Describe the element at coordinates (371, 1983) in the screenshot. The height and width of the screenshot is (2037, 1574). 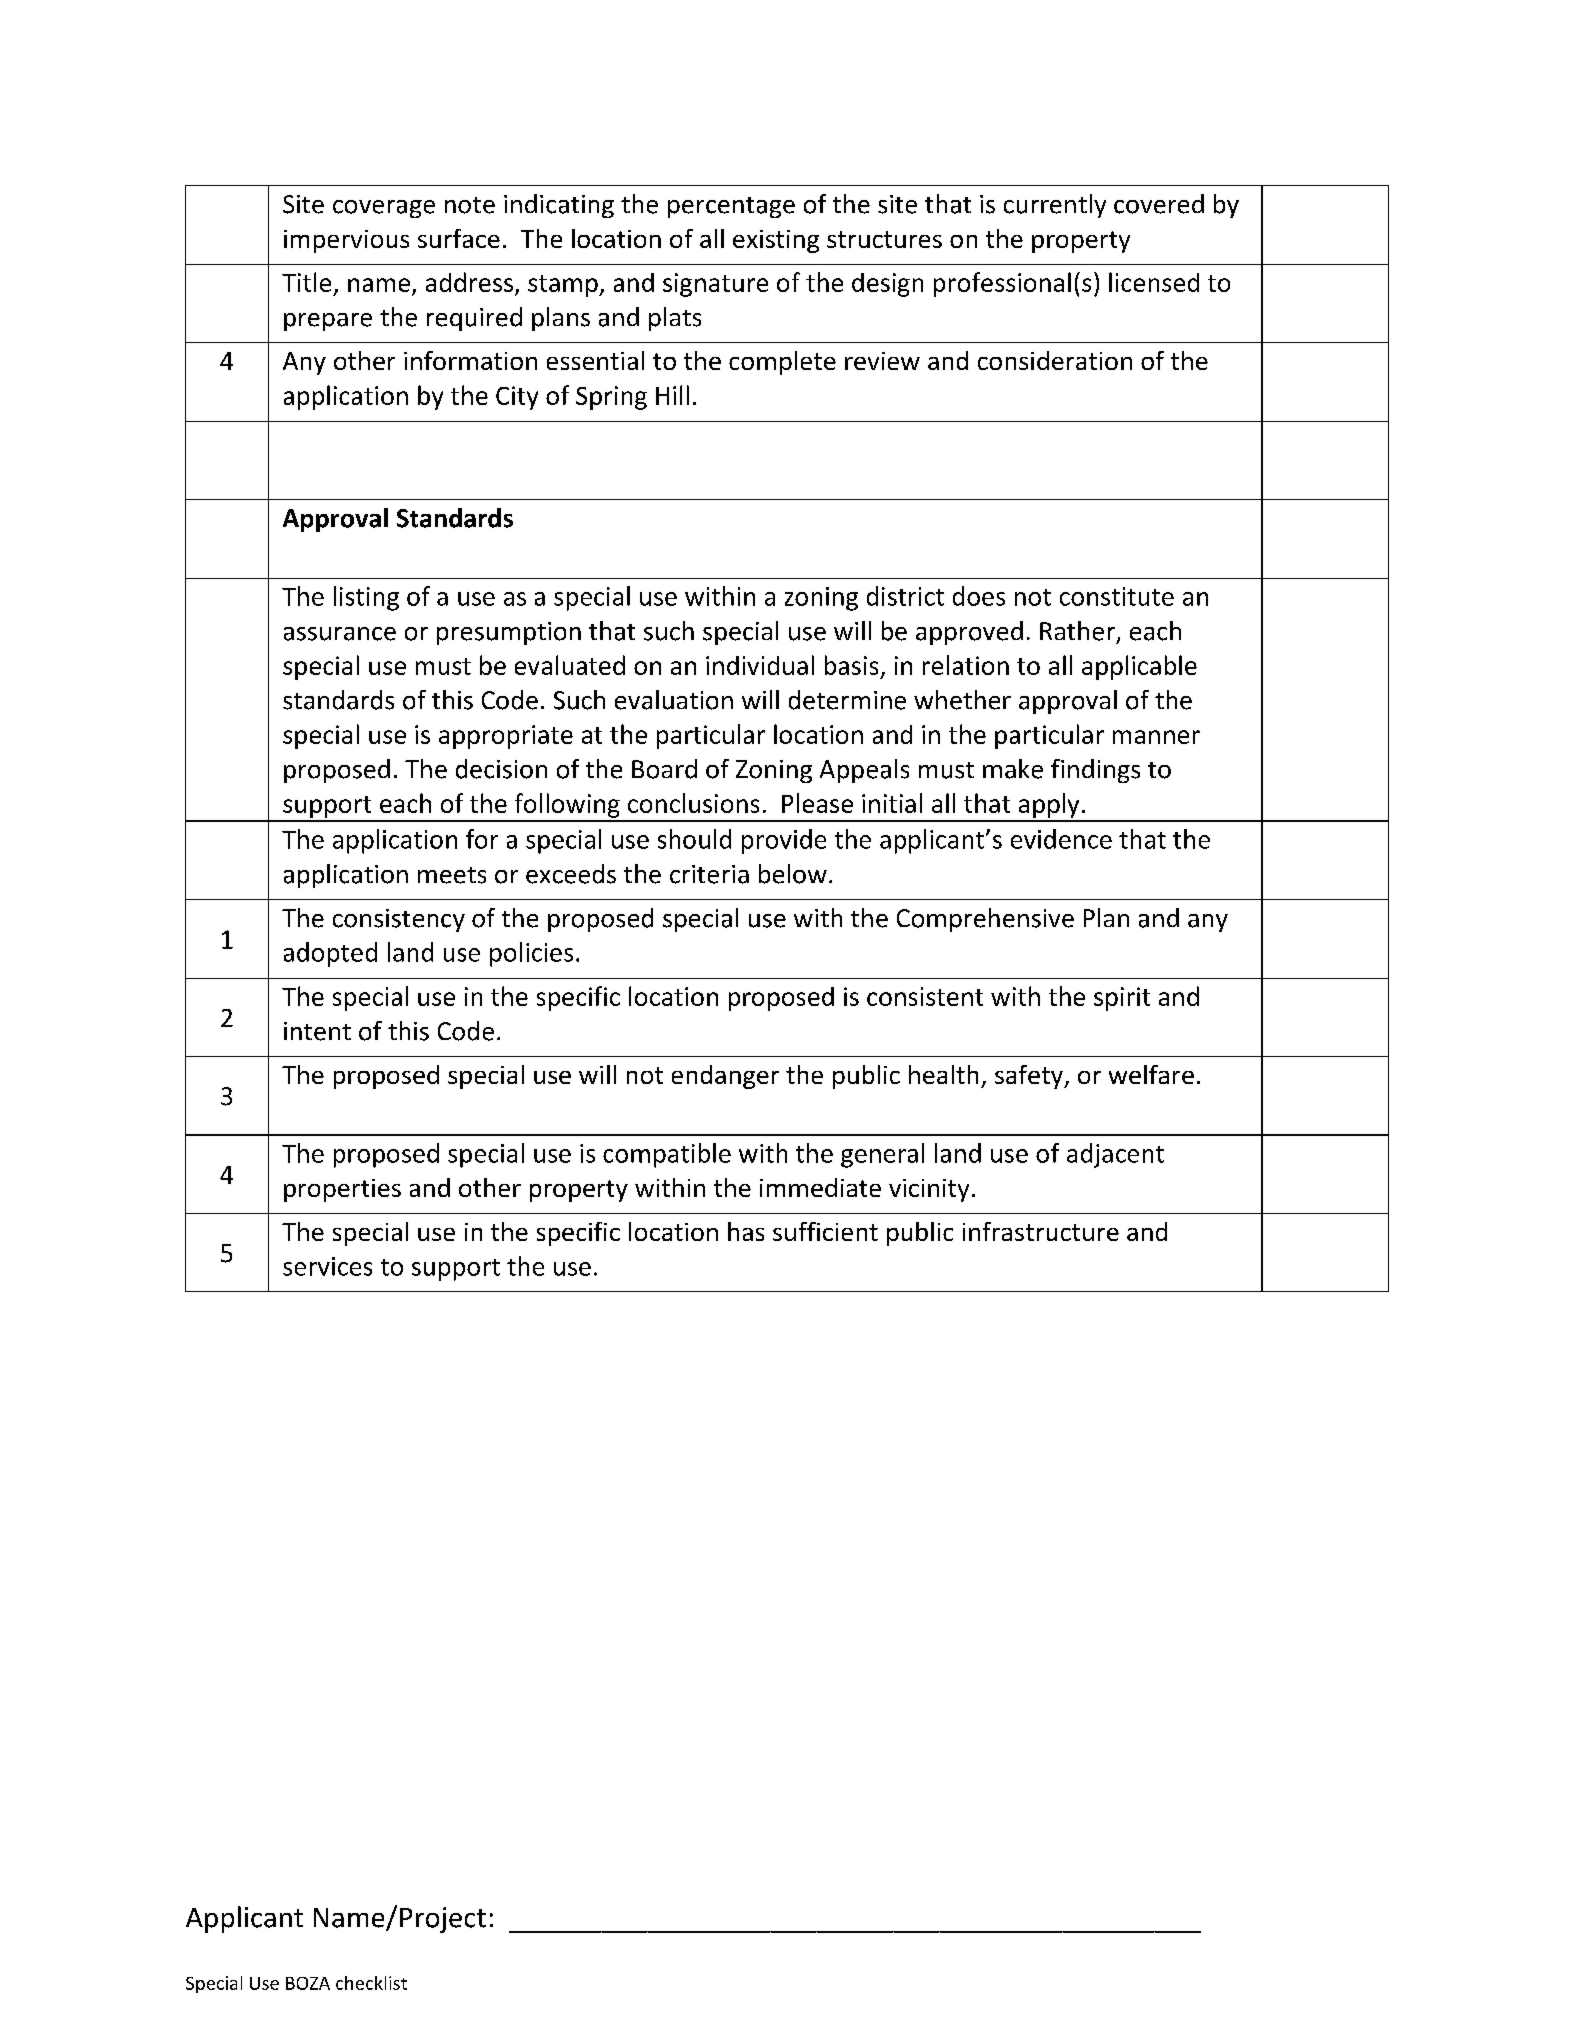
I see `checklist` at that location.
